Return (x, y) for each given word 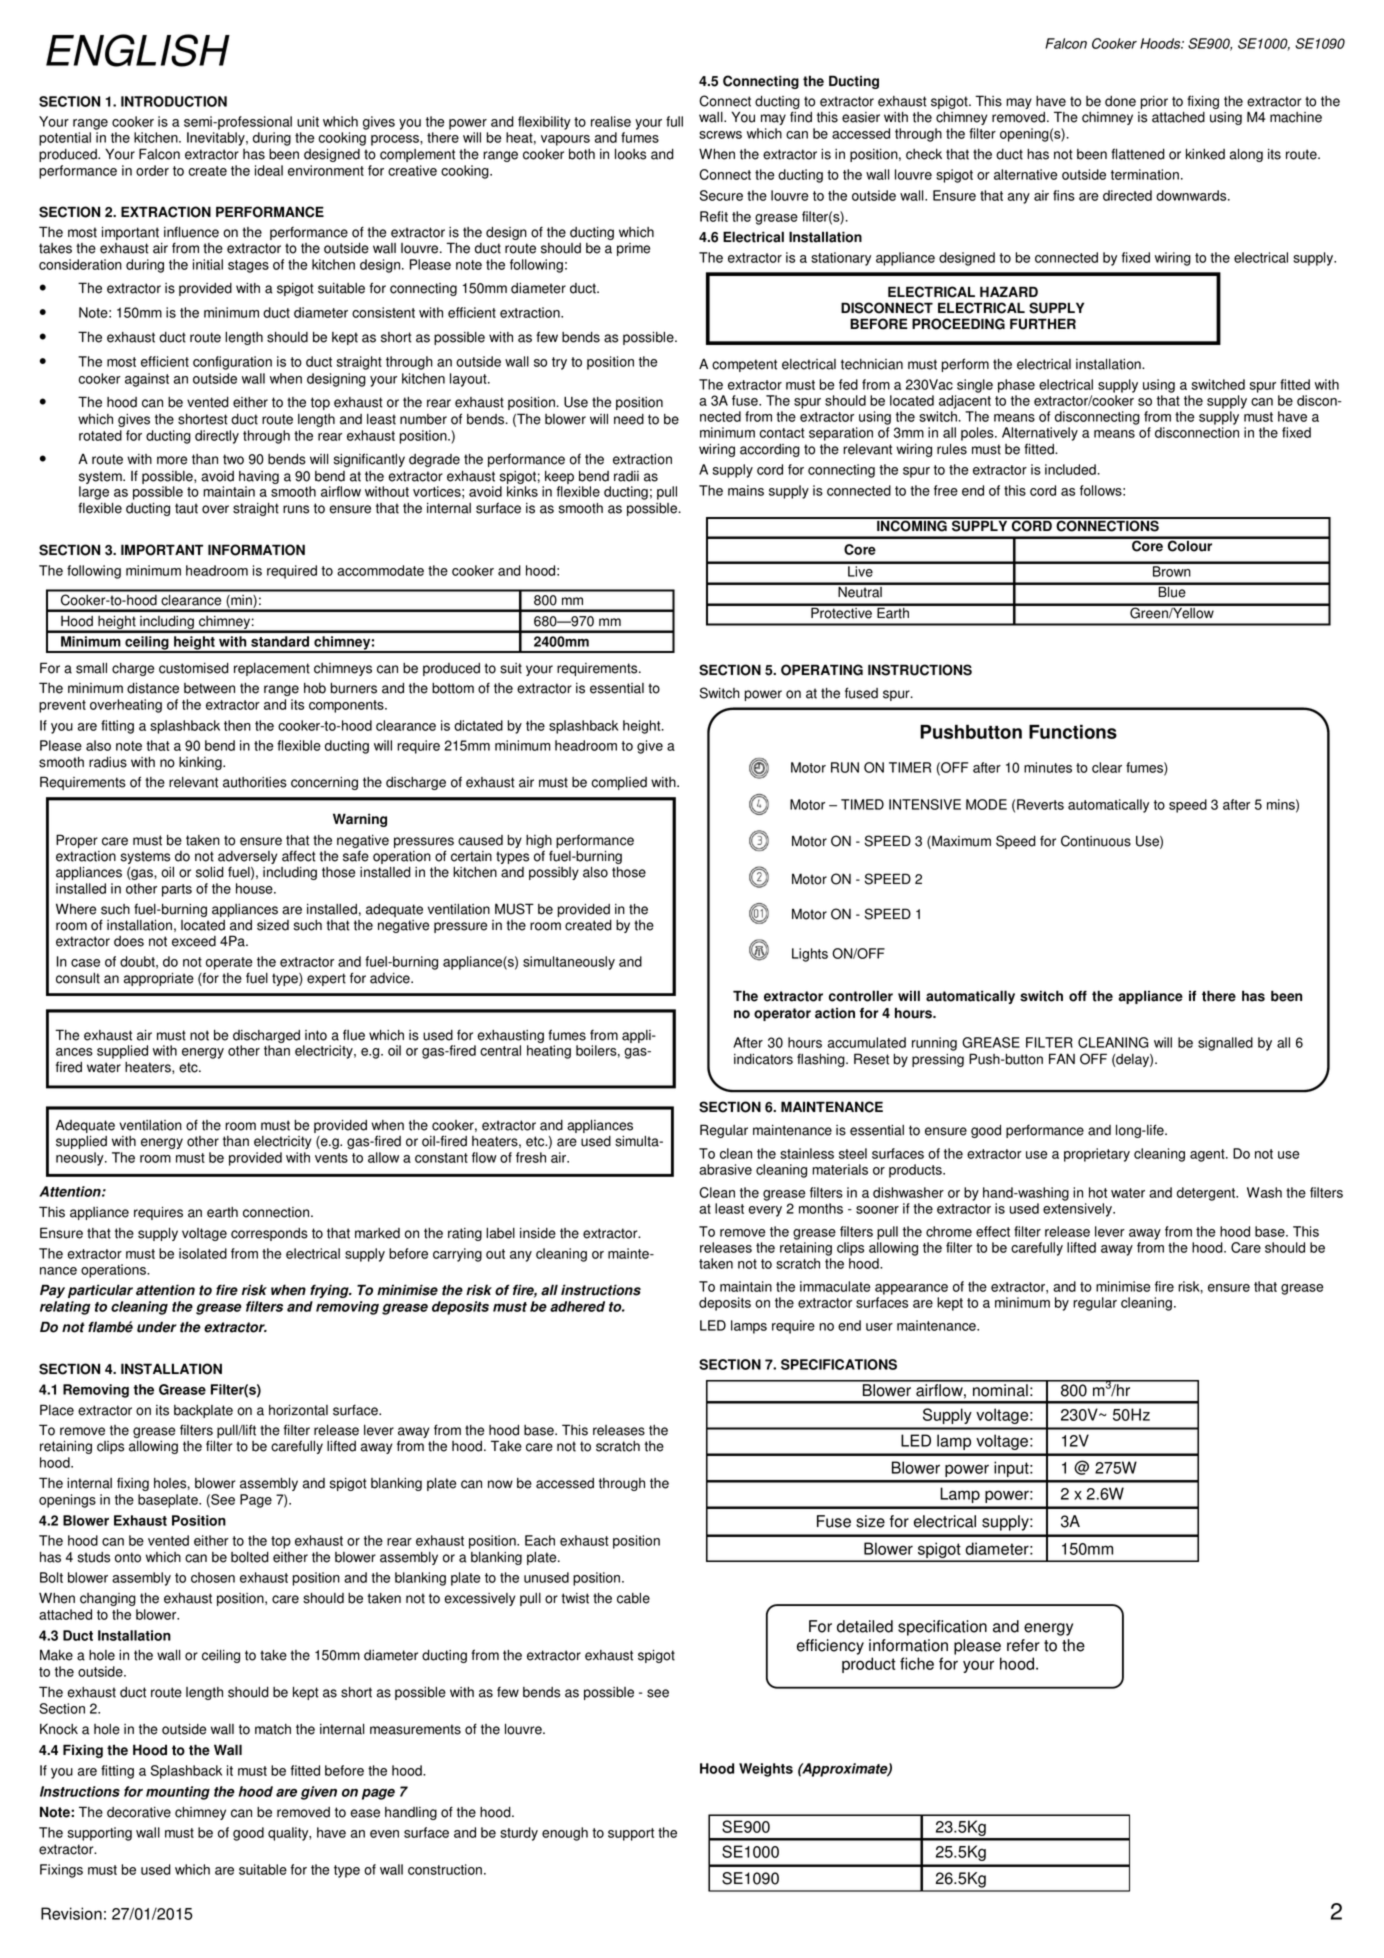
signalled (1225, 1044)
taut (186, 508)
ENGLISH (138, 50)
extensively (1078, 1210)
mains (746, 490)
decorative (139, 1812)
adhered (577, 1306)
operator (782, 1014)
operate (229, 963)
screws (720, 135)
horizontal (298, 1410)
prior (1154, 102)
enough (565, 1834)
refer (1023, 1645)
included (1071, 469)
